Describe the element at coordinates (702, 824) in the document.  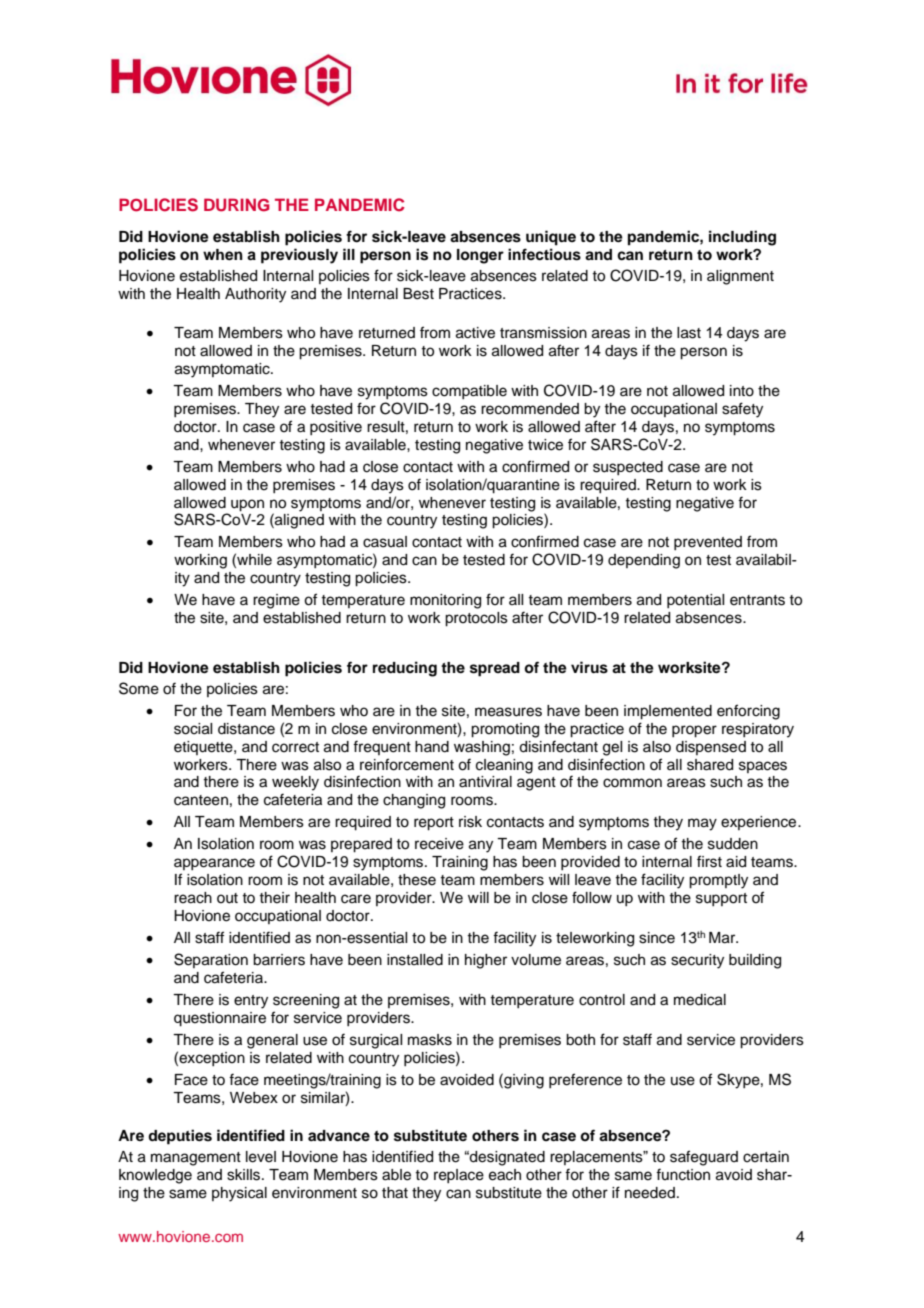
I see `may` at that location.
